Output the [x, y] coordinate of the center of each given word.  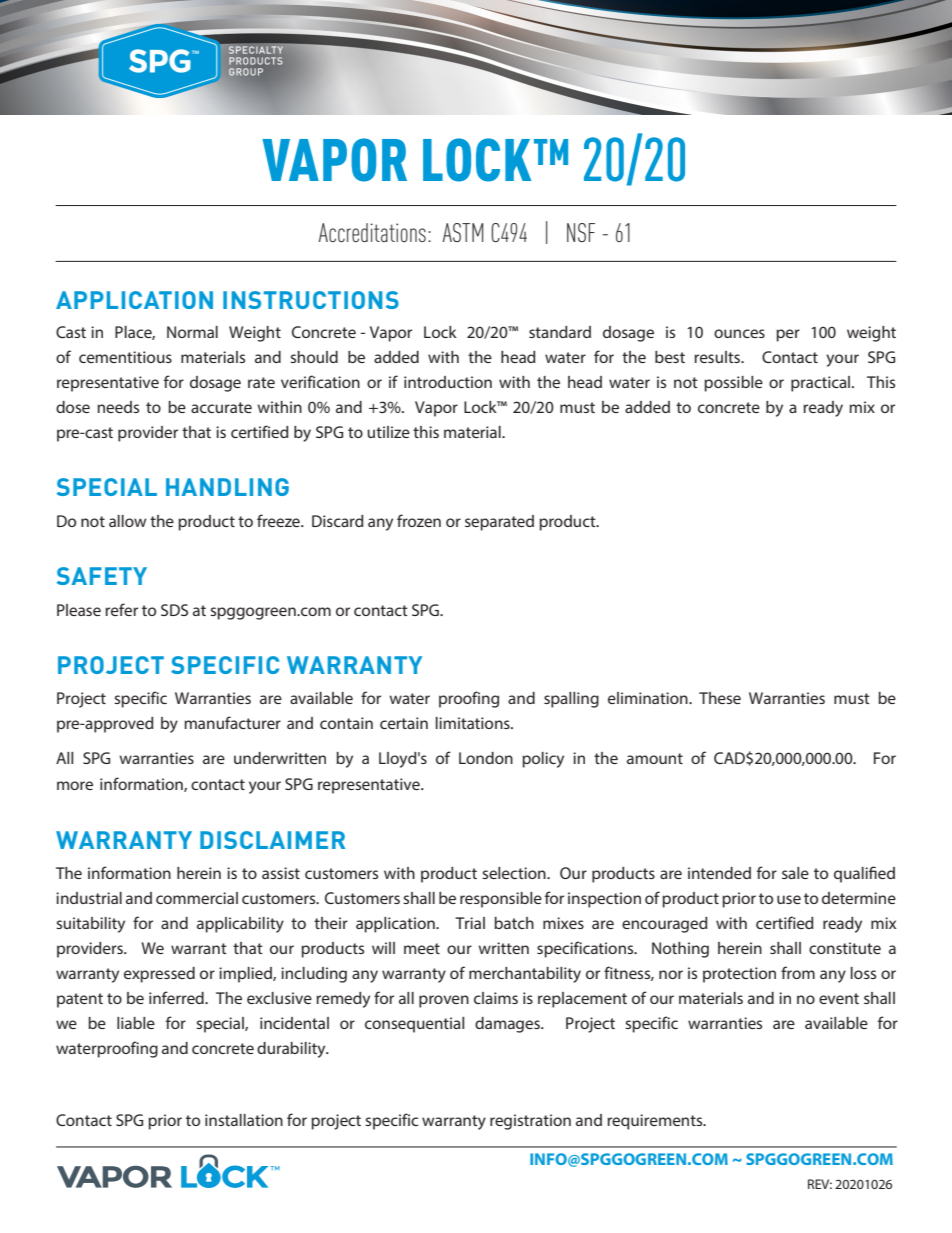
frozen [419, 520]
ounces [739, 333]
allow [127, 521]
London [486, 758]
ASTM [462, 232]
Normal [192, 332]
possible [733, 384]
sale [795, 873]
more [75, 785]
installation [244, 1120]
